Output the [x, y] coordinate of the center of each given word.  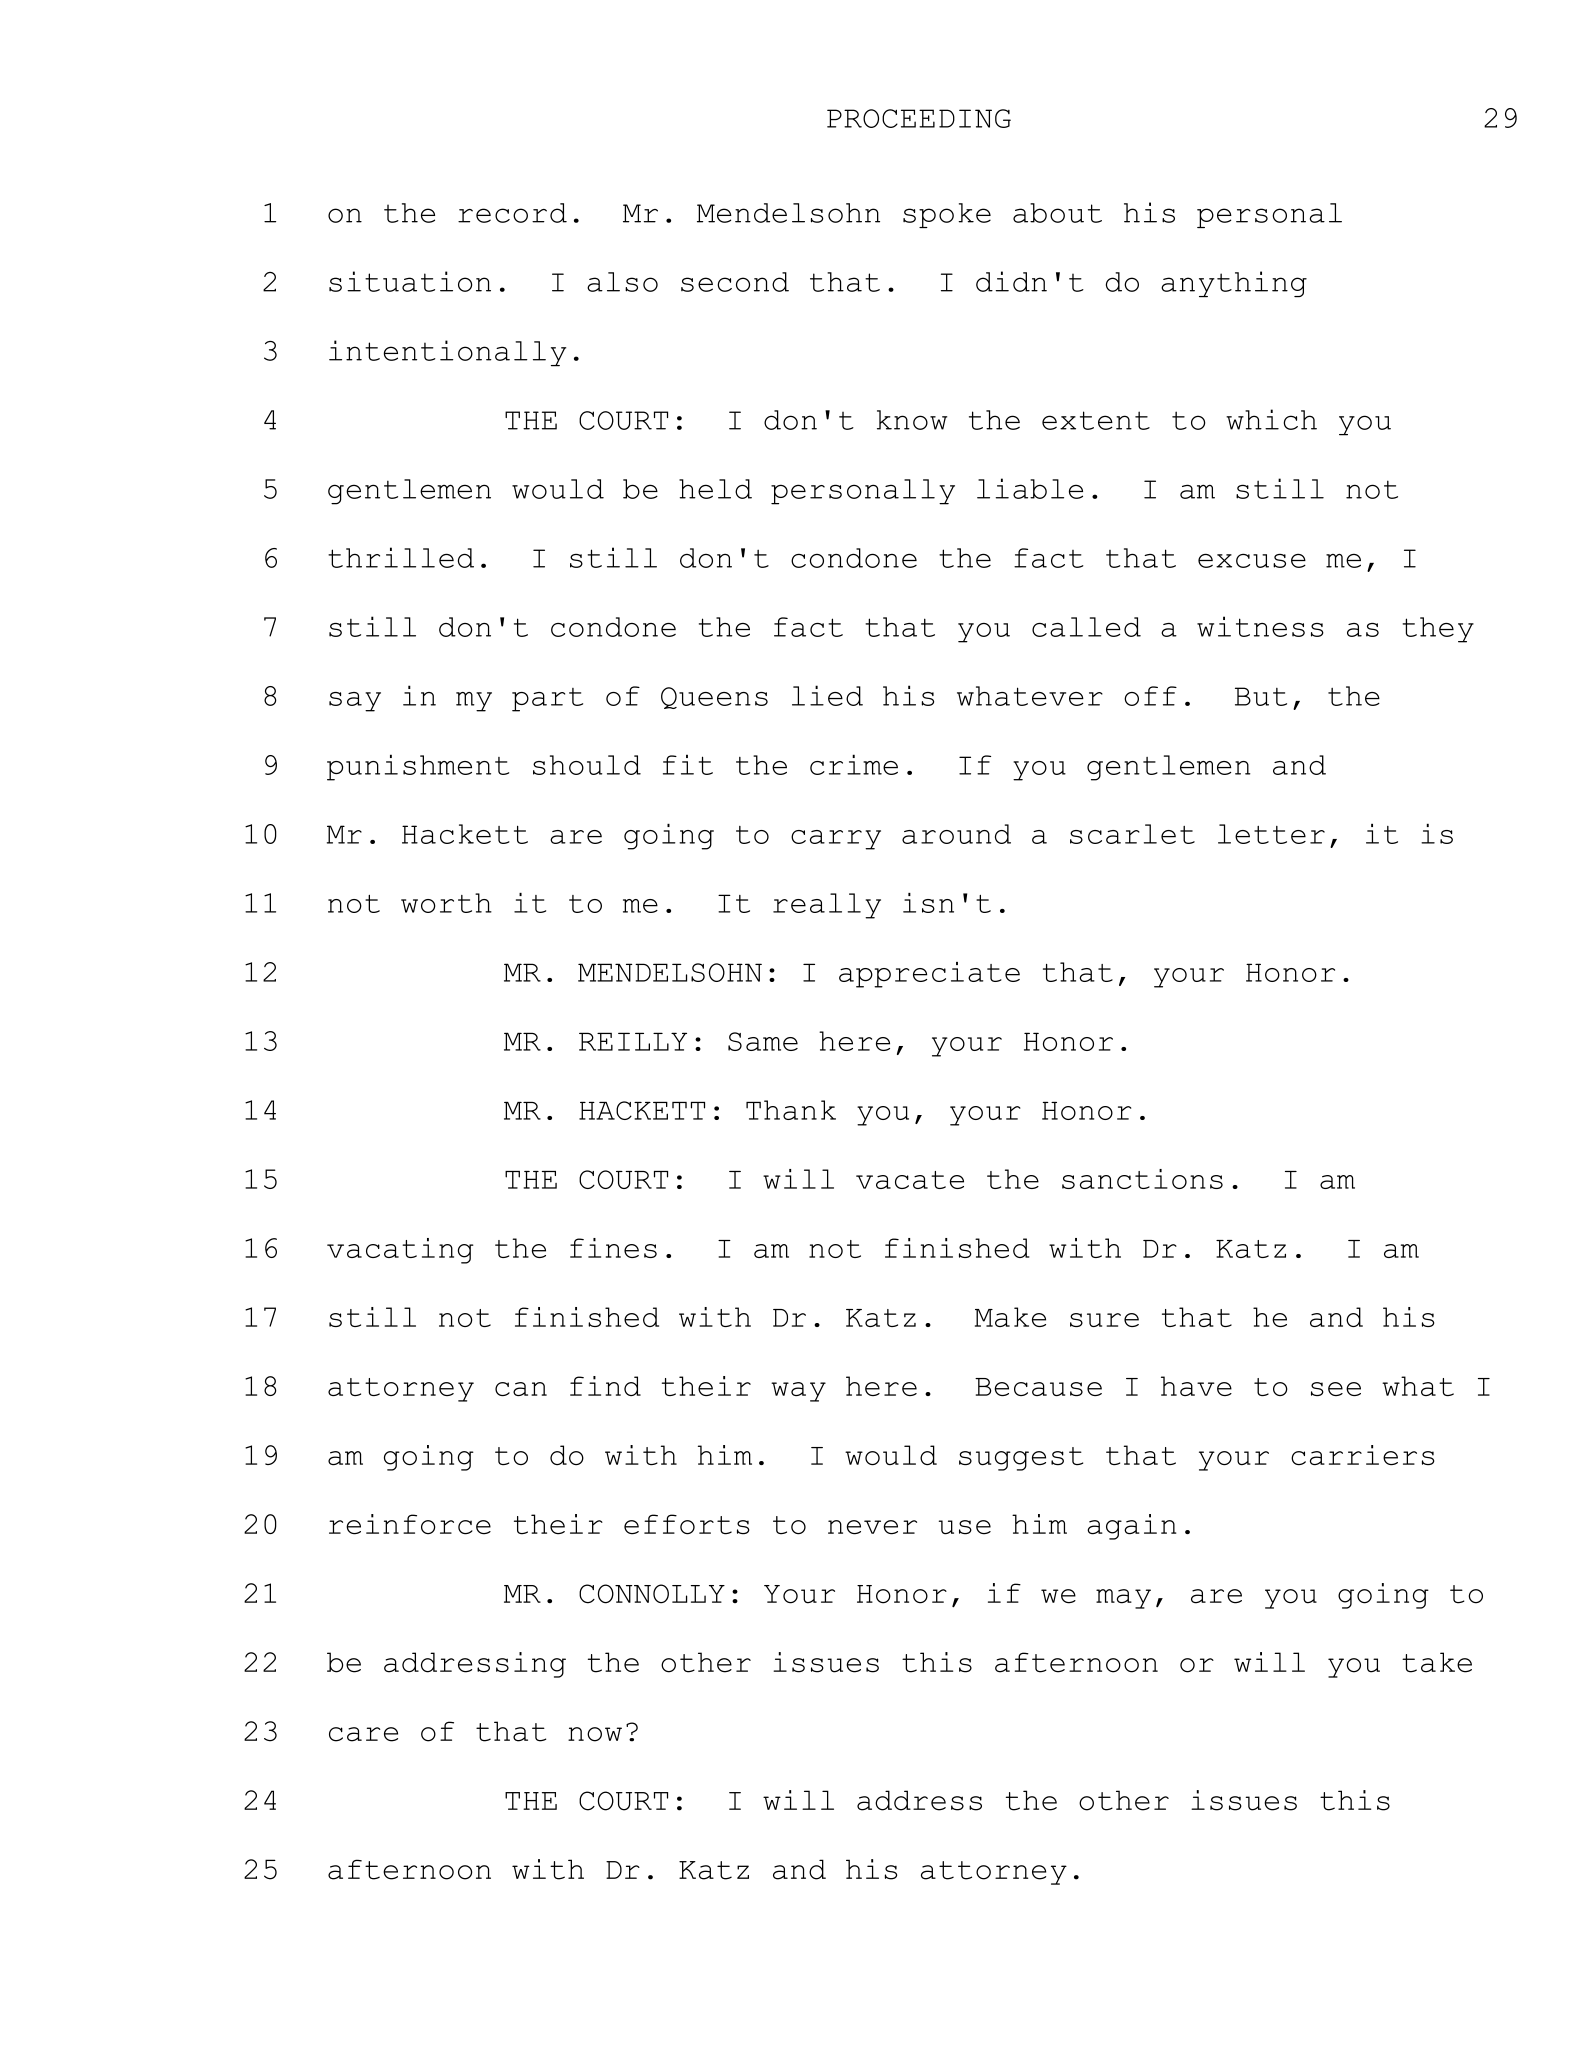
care [363, 1734]
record [512, 213]
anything [1234, 284]
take [1437, 1662]
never [872, 1527]
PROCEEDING [919, 118]
